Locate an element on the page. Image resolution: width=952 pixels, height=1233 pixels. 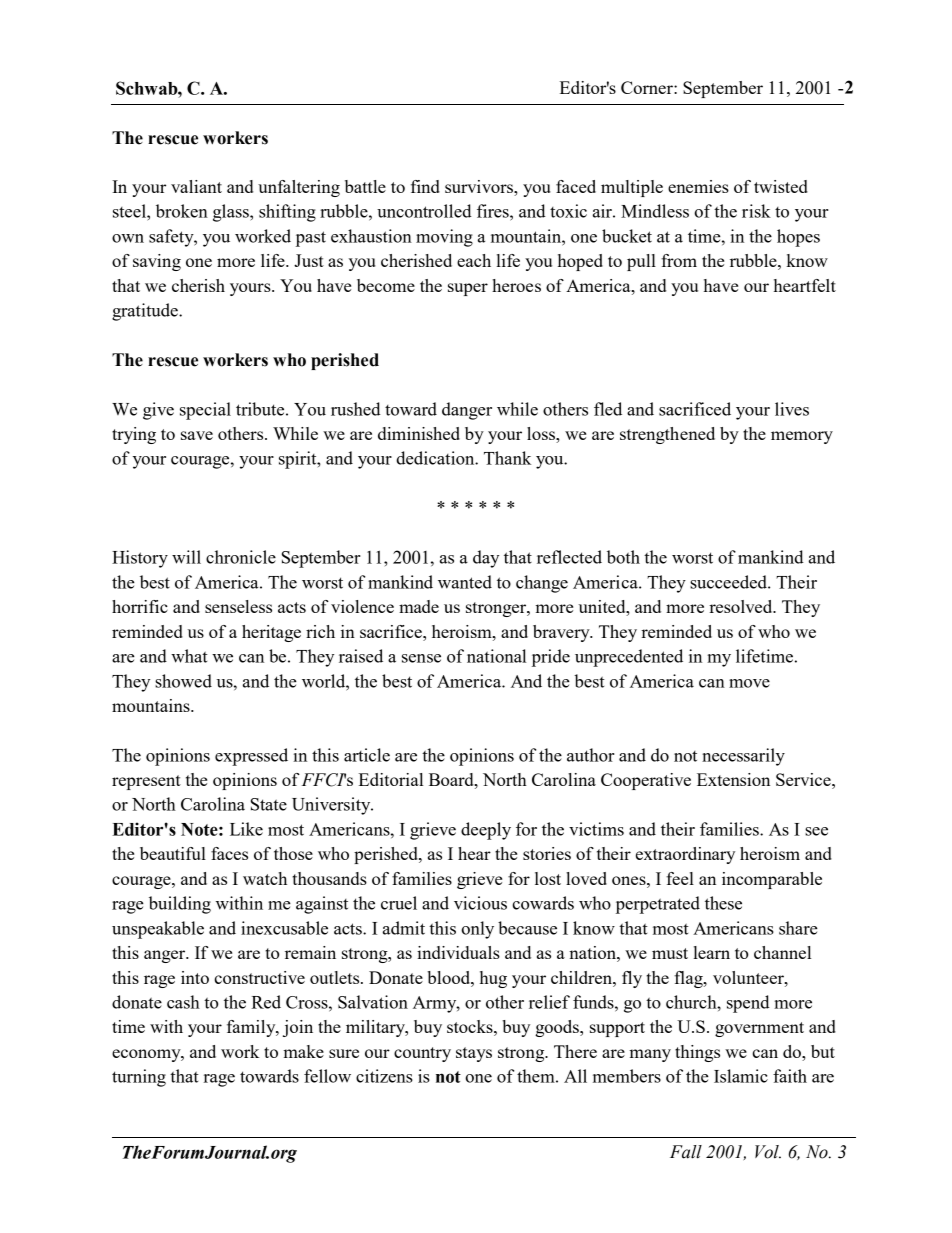
Fall is located at coordinates (686, 1152).
